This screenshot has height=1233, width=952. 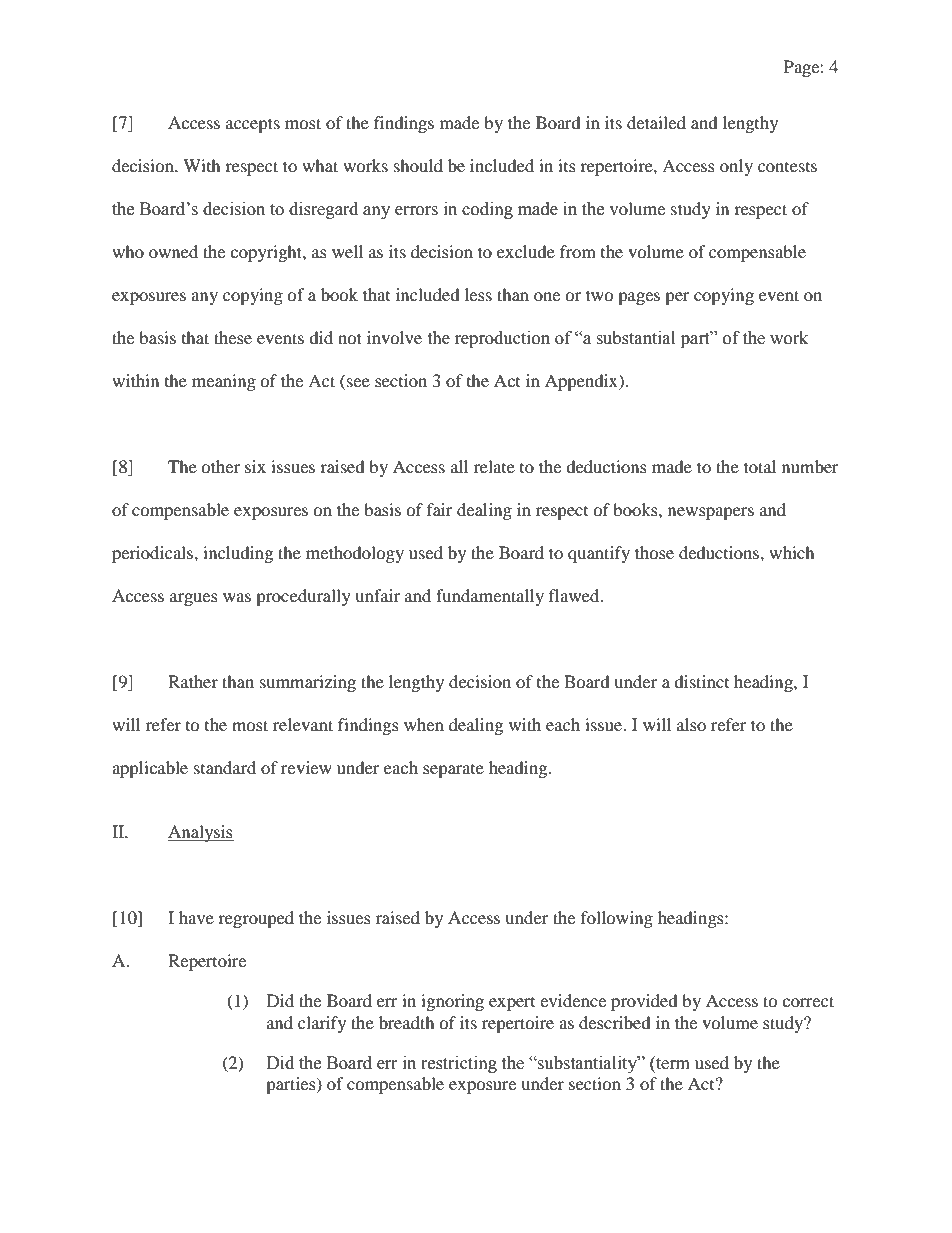 What do you see at coordinates (322, 1024) in the screenshot?
I see `clarify` at bounding box center [322, 1024].
